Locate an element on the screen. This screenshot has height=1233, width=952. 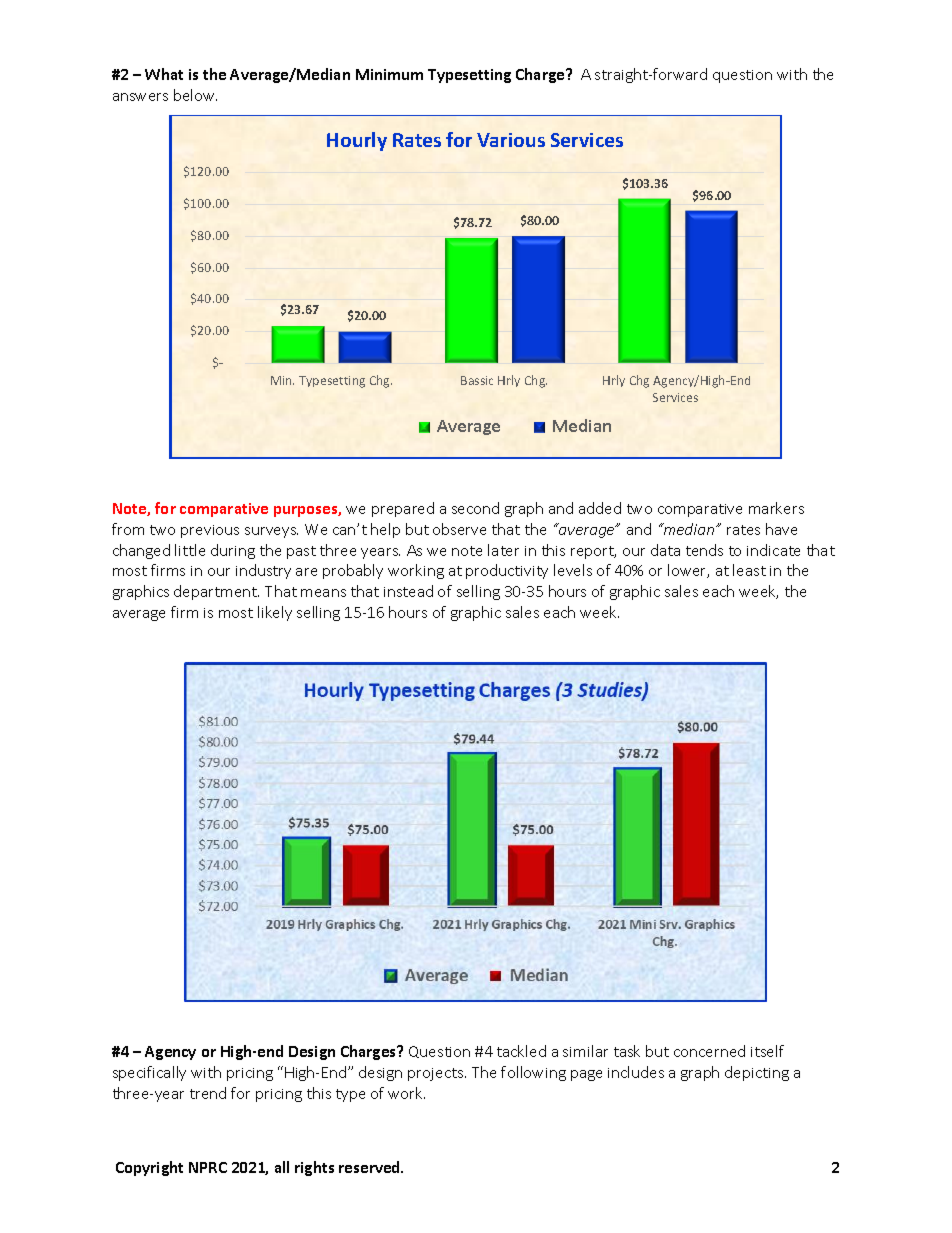
projects is located at coordinates (437, 1074).
